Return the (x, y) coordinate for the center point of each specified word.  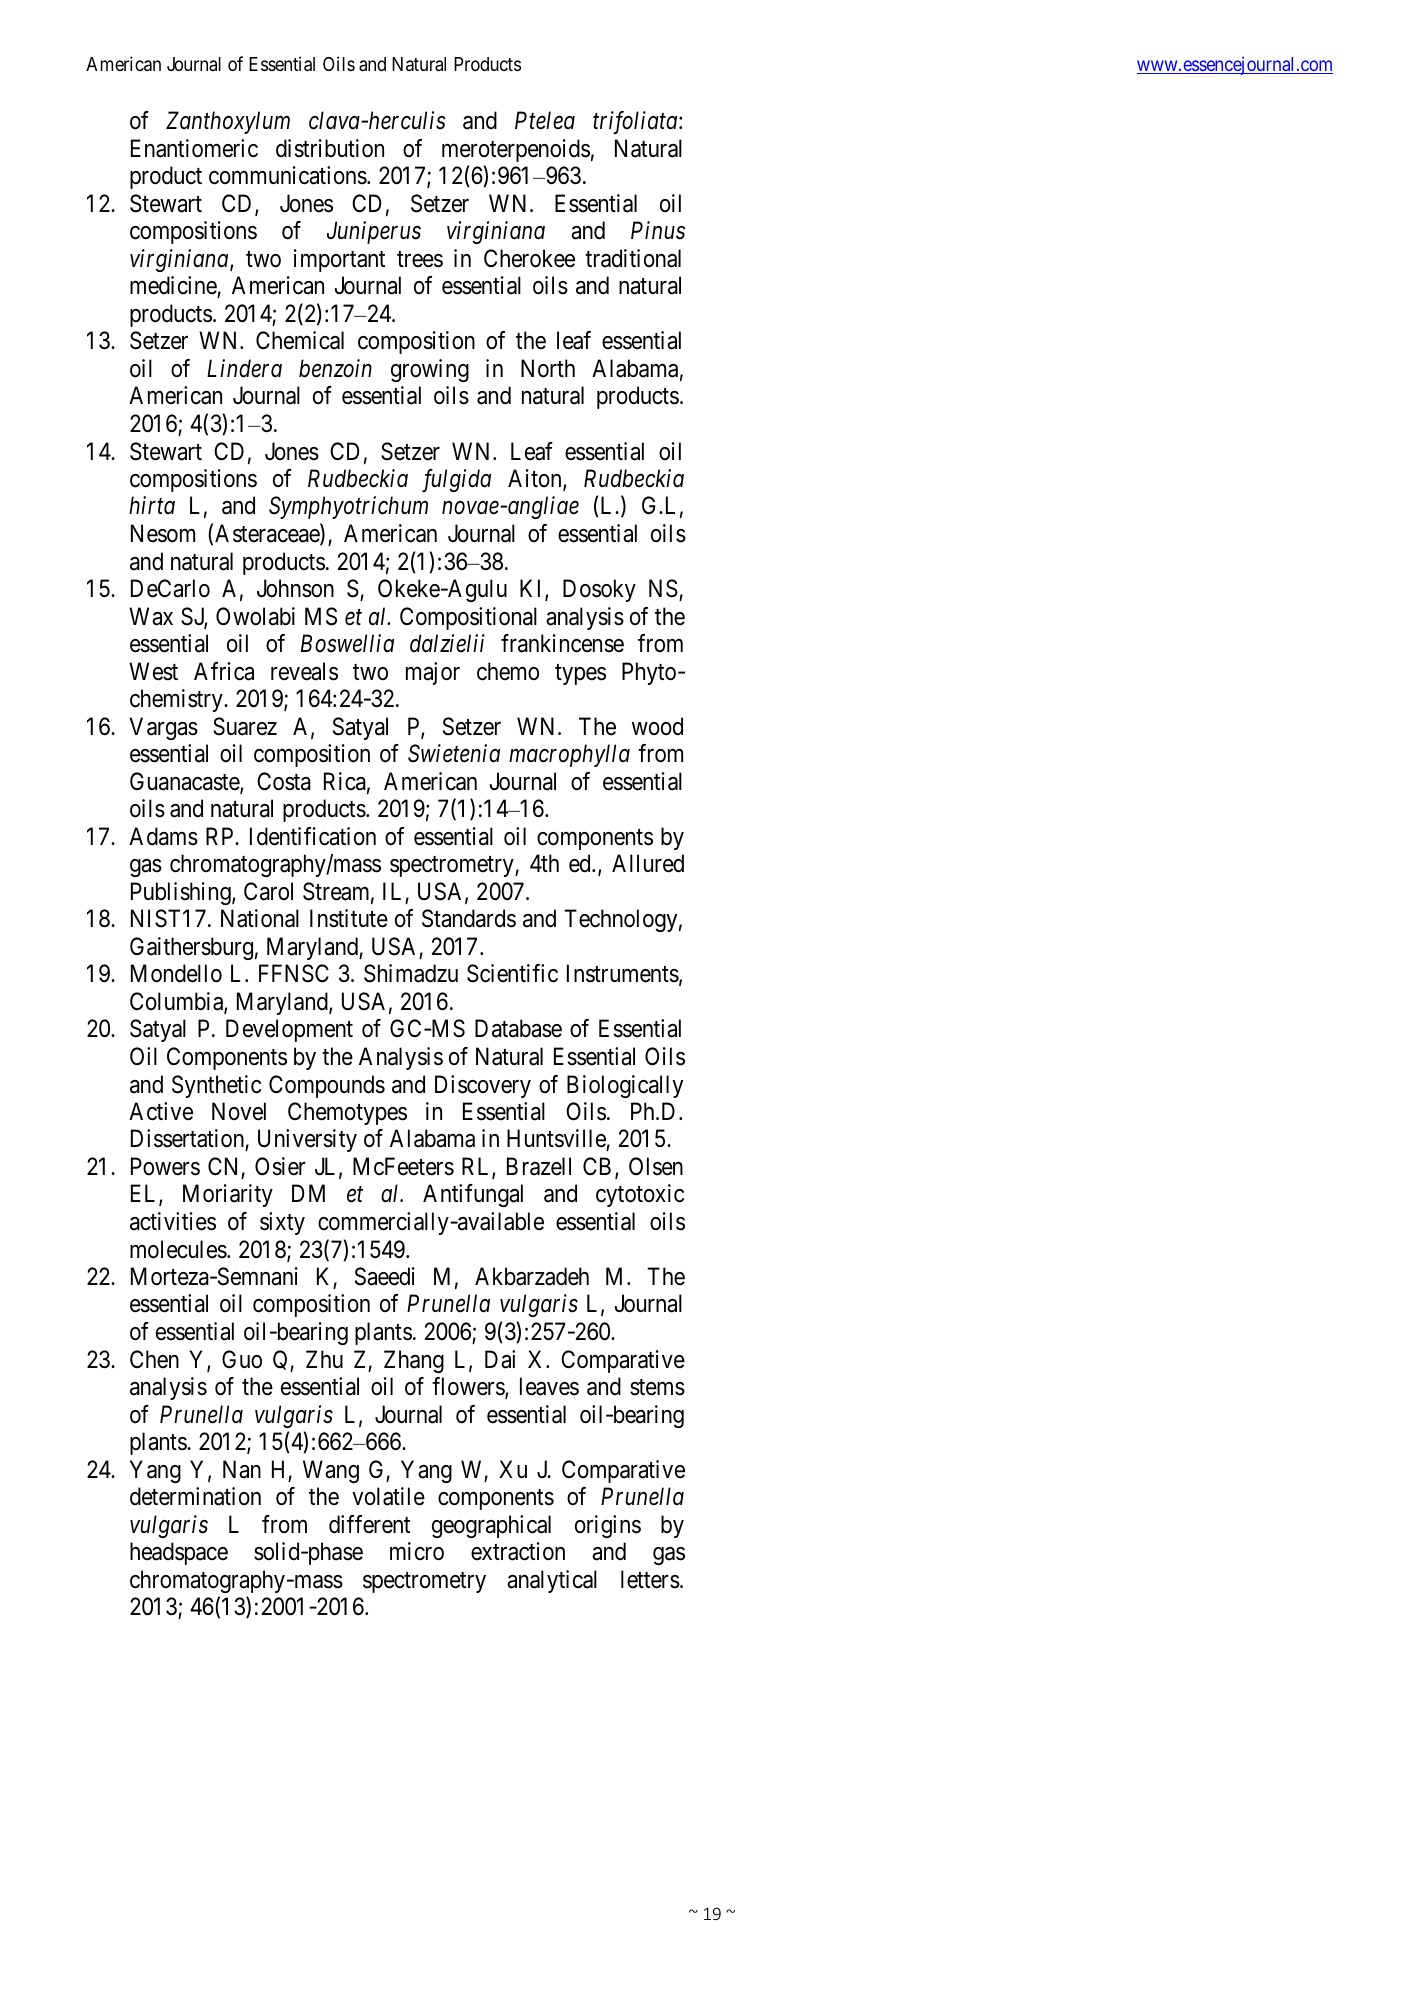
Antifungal (473, 1195)
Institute (349, 918)
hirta (152, 505)
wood (657, 726)
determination (195, 1496)
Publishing (182, 893)
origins (608, 1526)
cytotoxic (640, 1195)
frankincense (562, 643)
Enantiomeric (194, 148)
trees (420, 259)
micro (417, 1551)
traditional (633, 258)
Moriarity (228, 1195)
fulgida (456, 480)
